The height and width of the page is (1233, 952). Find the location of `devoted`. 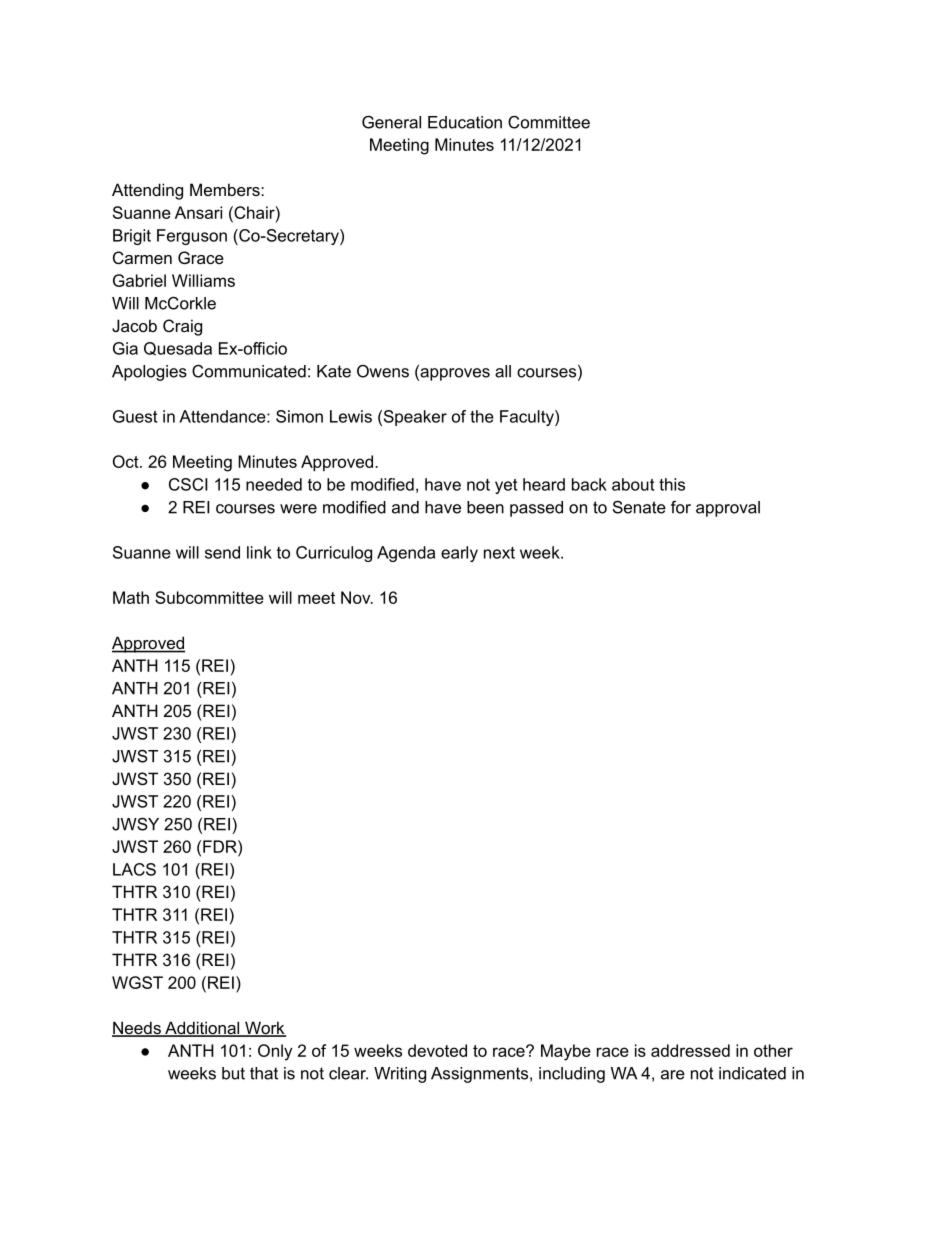

devoted is located at coordinates (437, 1050).
